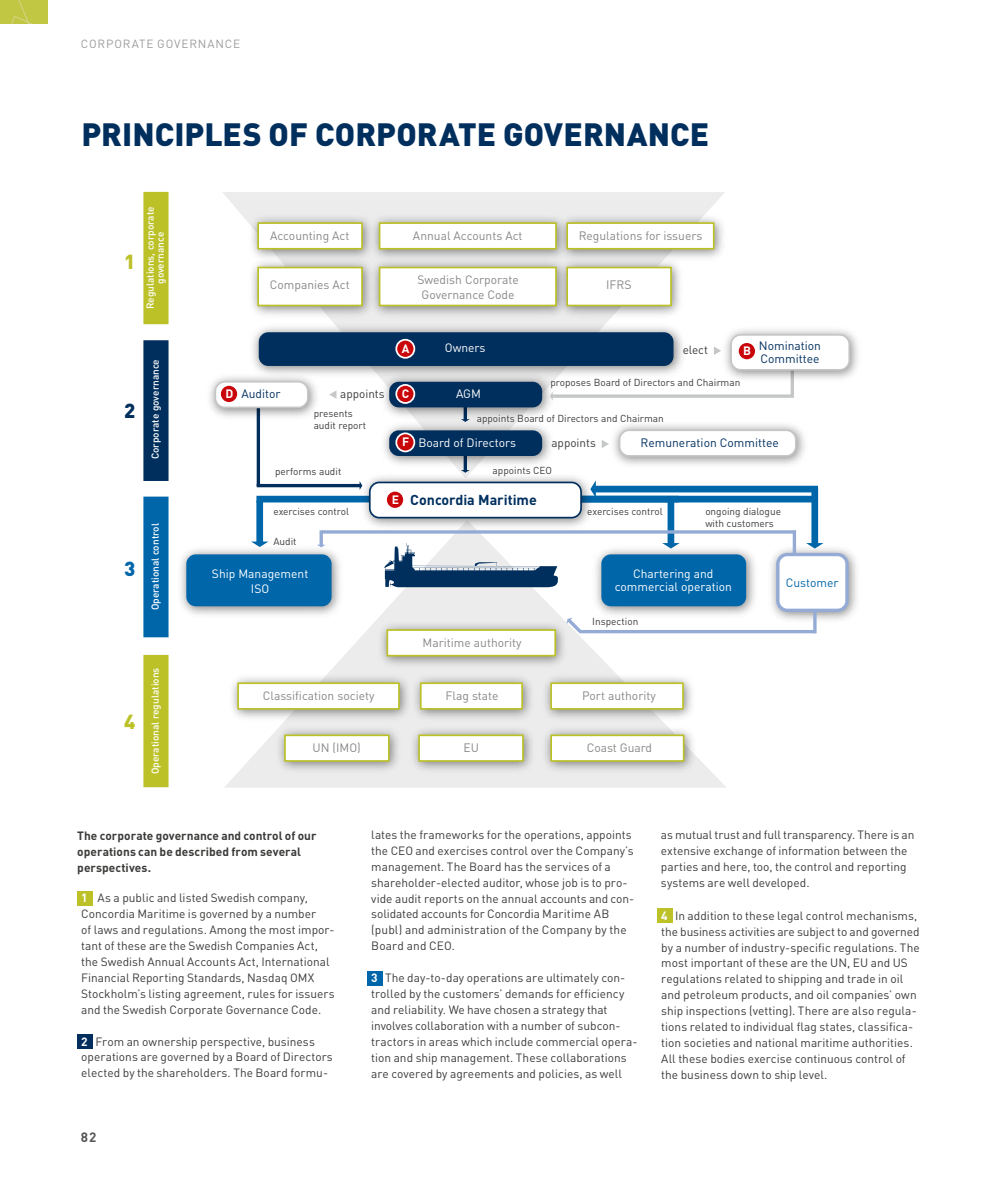 The height and width of the screenshot is (1189, 1008). Describe the element at coordinates (164, 995) in the screenshot. I see `listing` at that location.
